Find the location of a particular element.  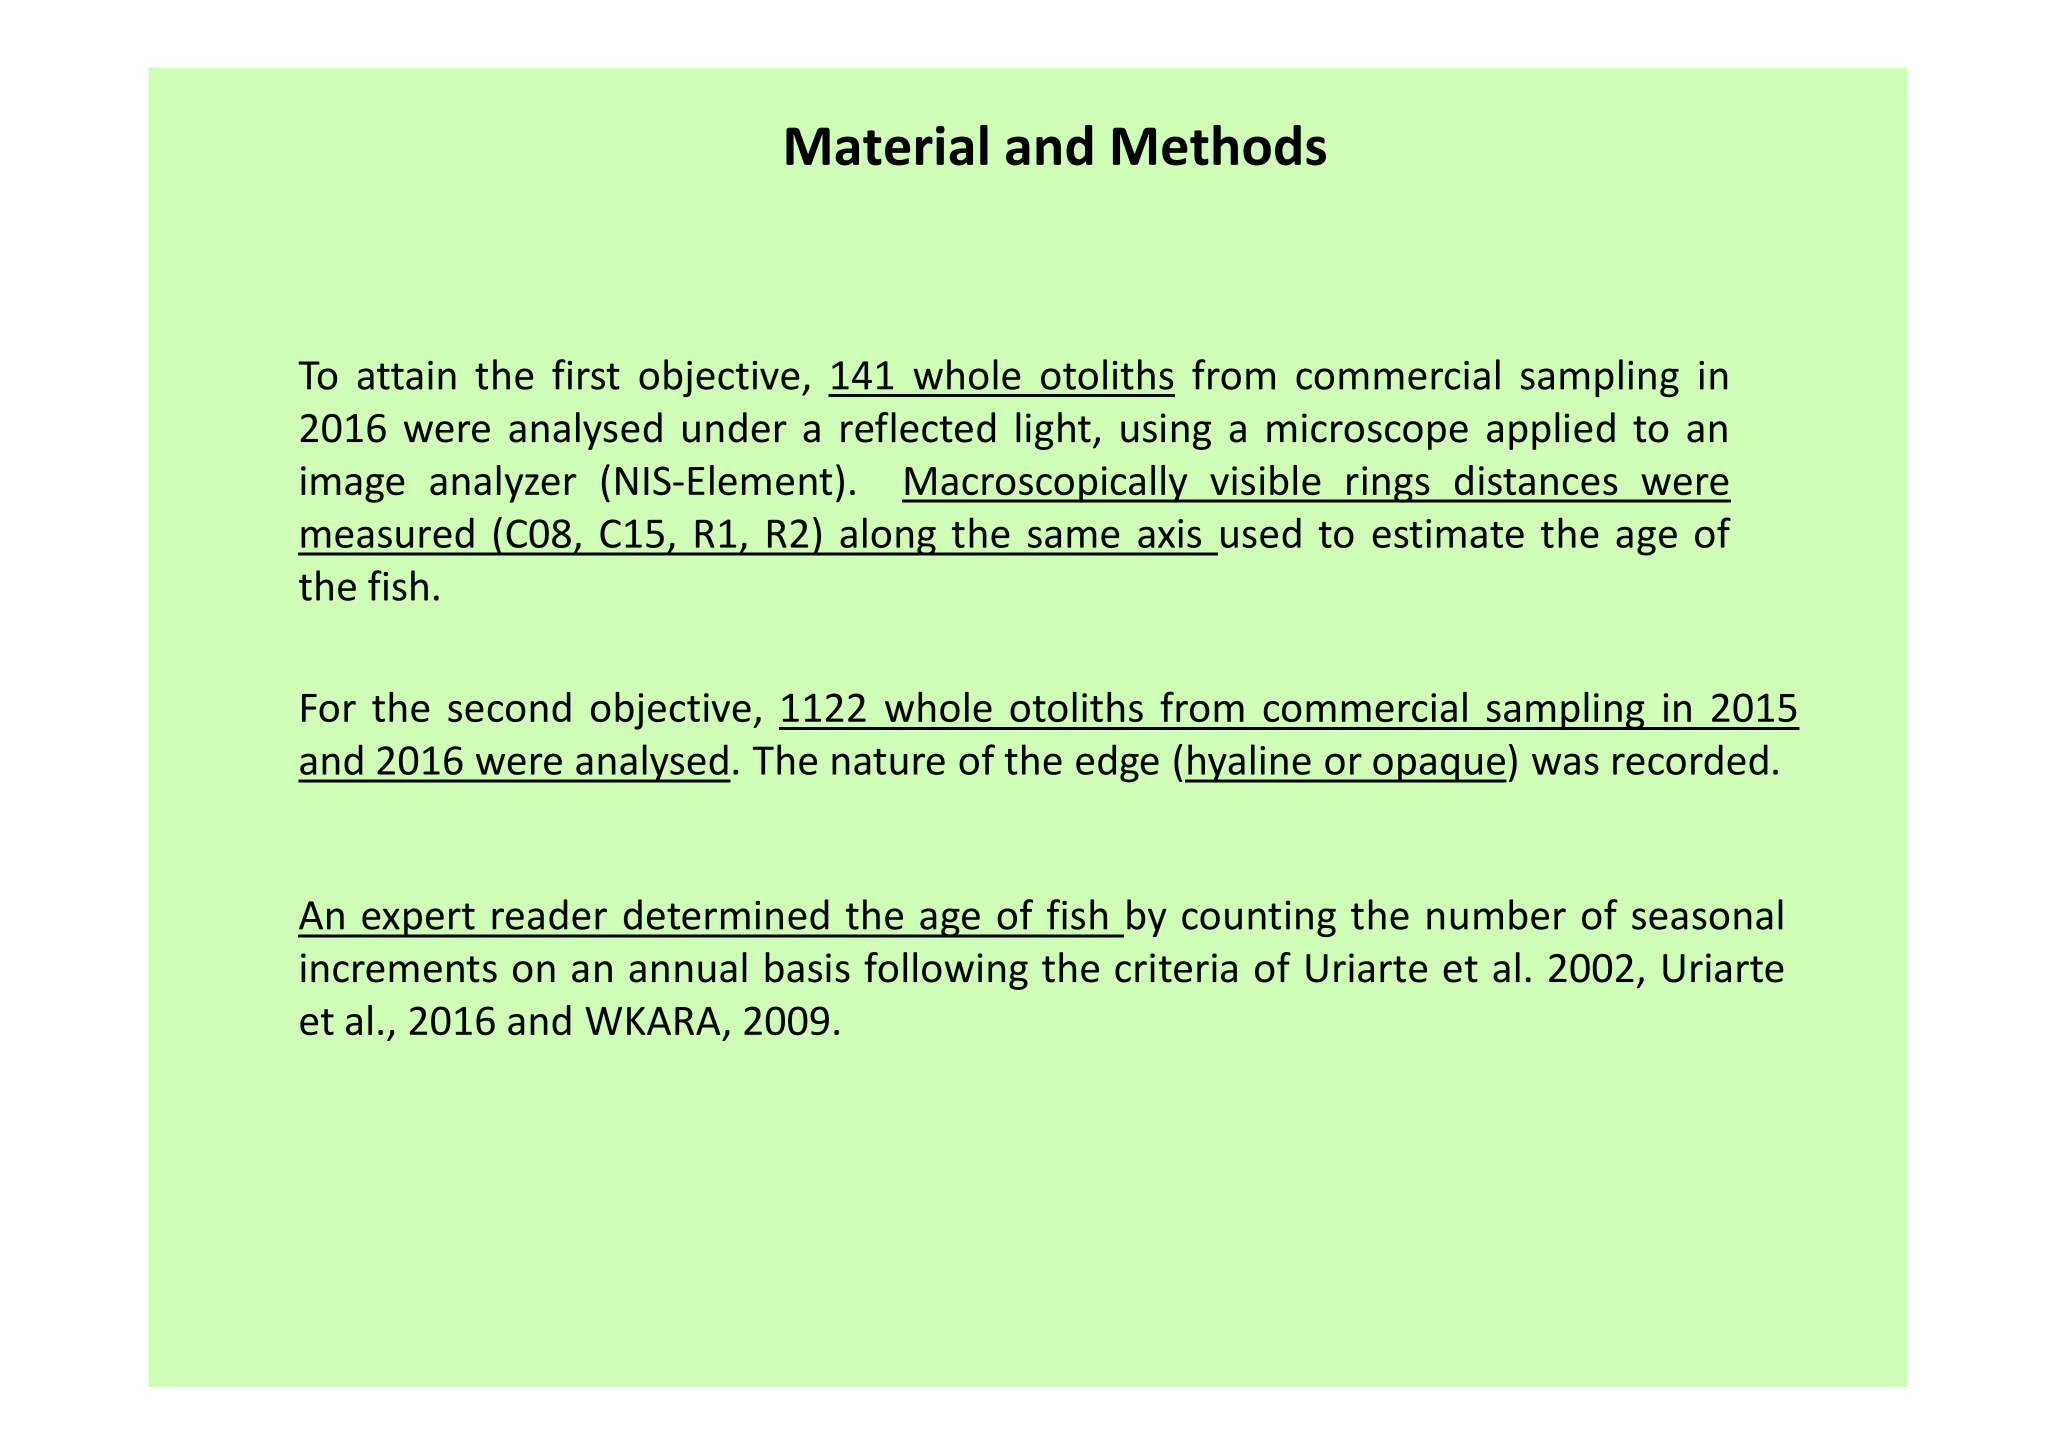

Macroscopically is located at coordinates (1046, 484).
